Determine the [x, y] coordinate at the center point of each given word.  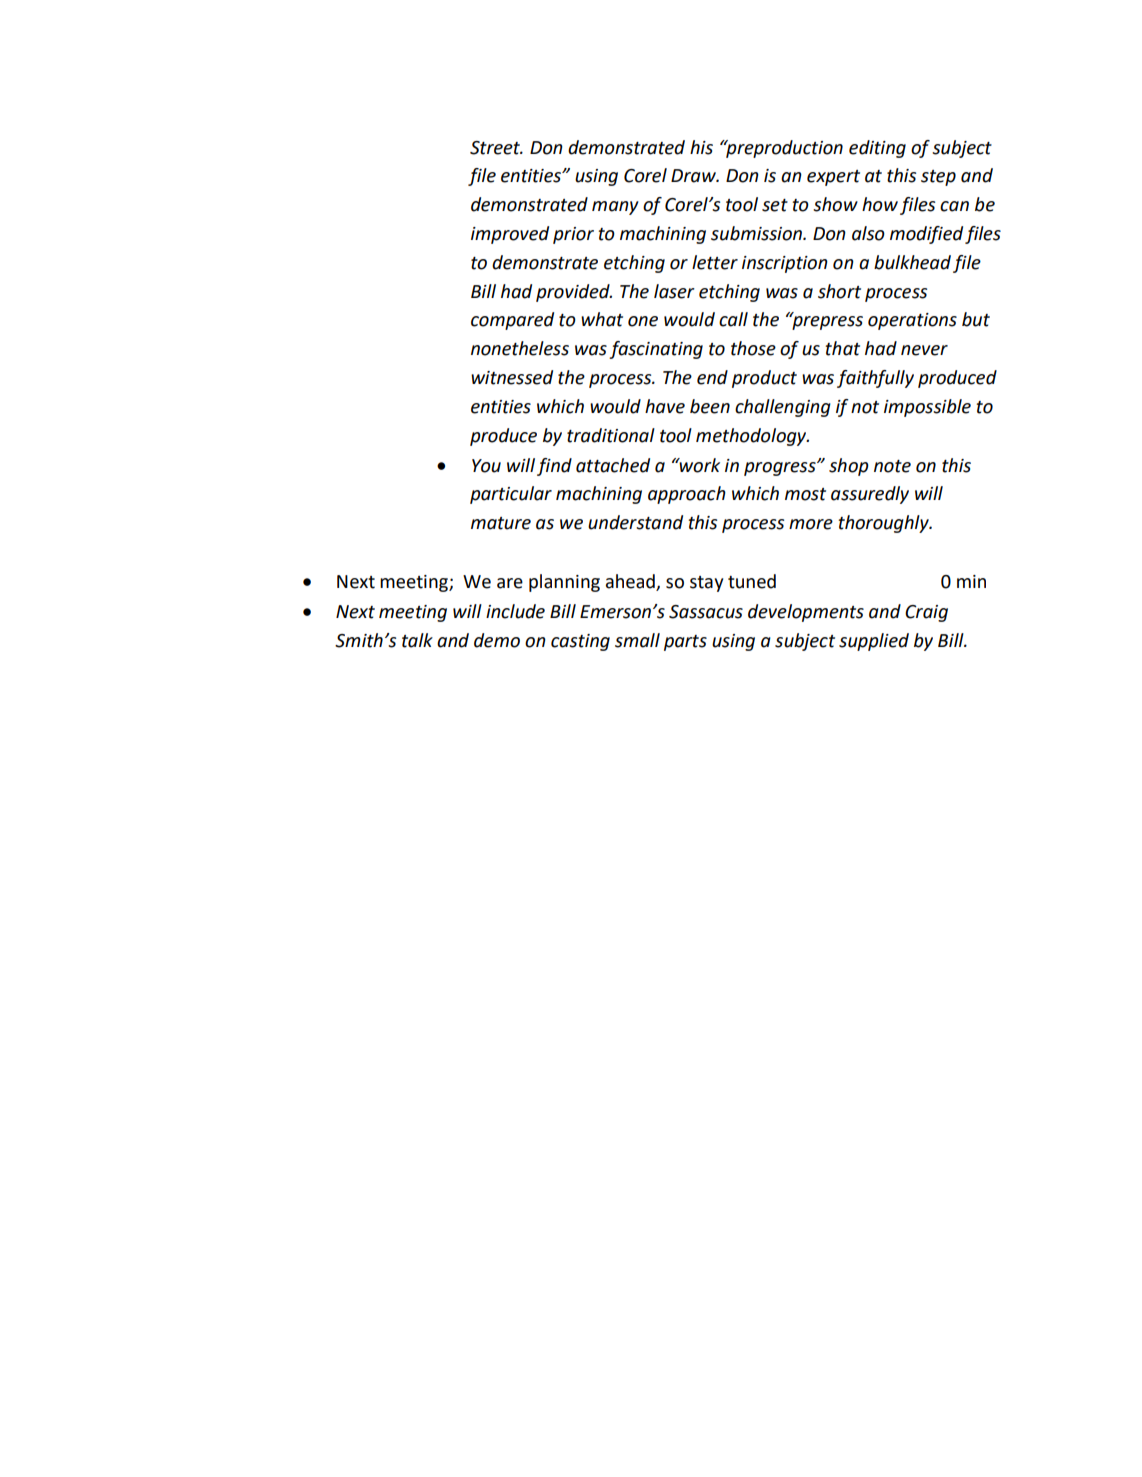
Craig [926, 613]
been [710, 406]
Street [496, 148]
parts [685, 643]
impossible [927, 408]
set [775, 205]
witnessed [512, 377]
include [515, 611]
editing [877, 149]
